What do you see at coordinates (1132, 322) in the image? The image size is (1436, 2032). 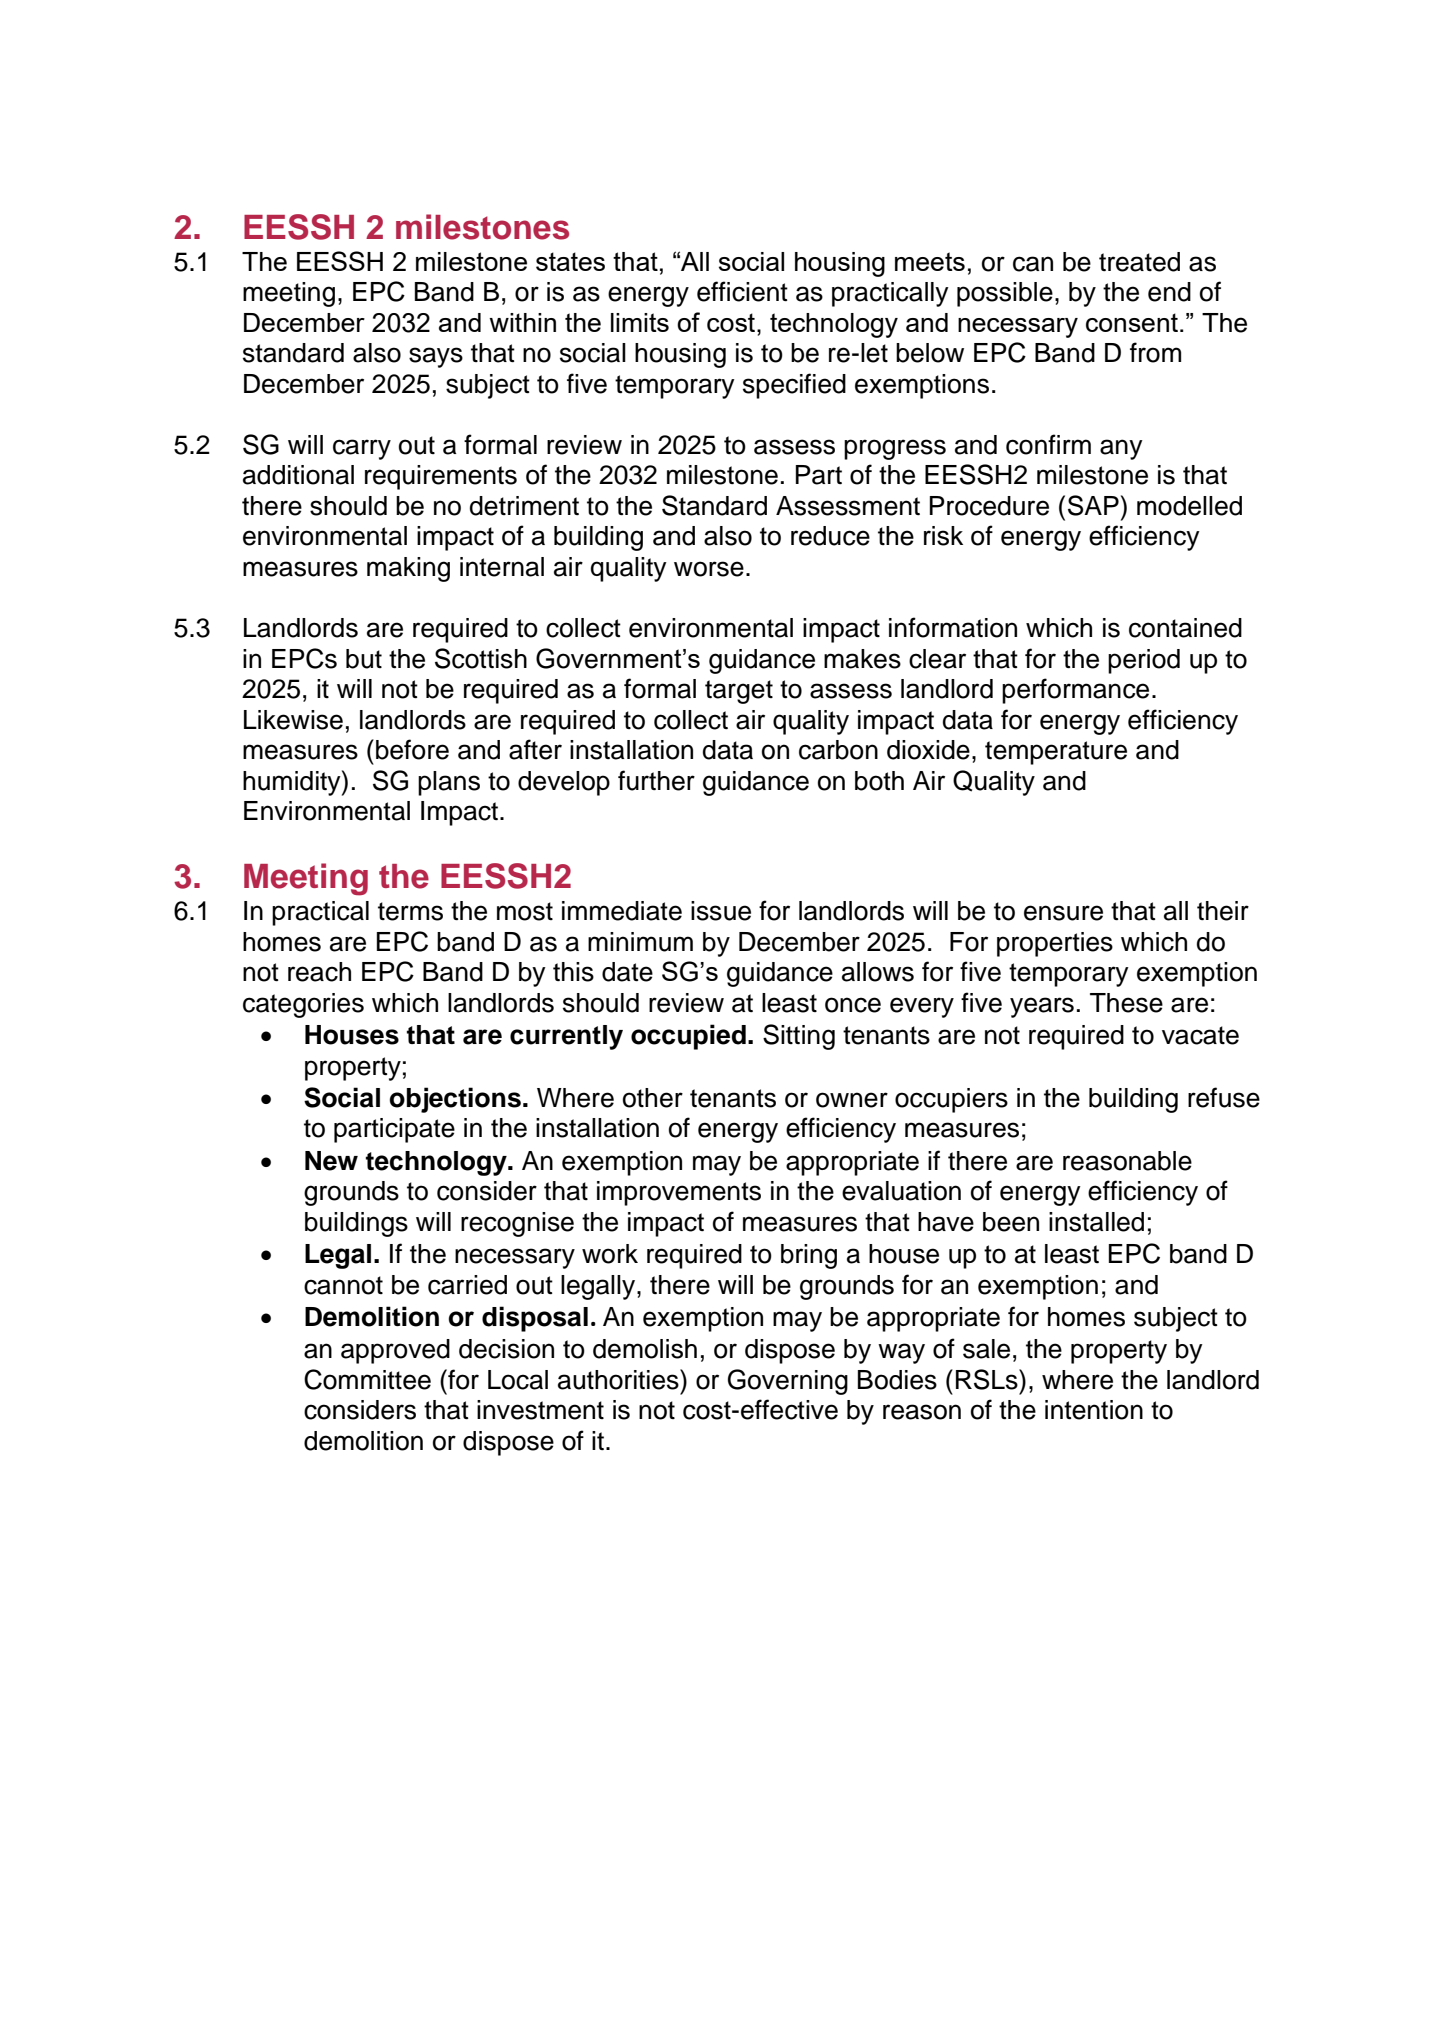 I see `consent` at bounding box center [1132, 322].
